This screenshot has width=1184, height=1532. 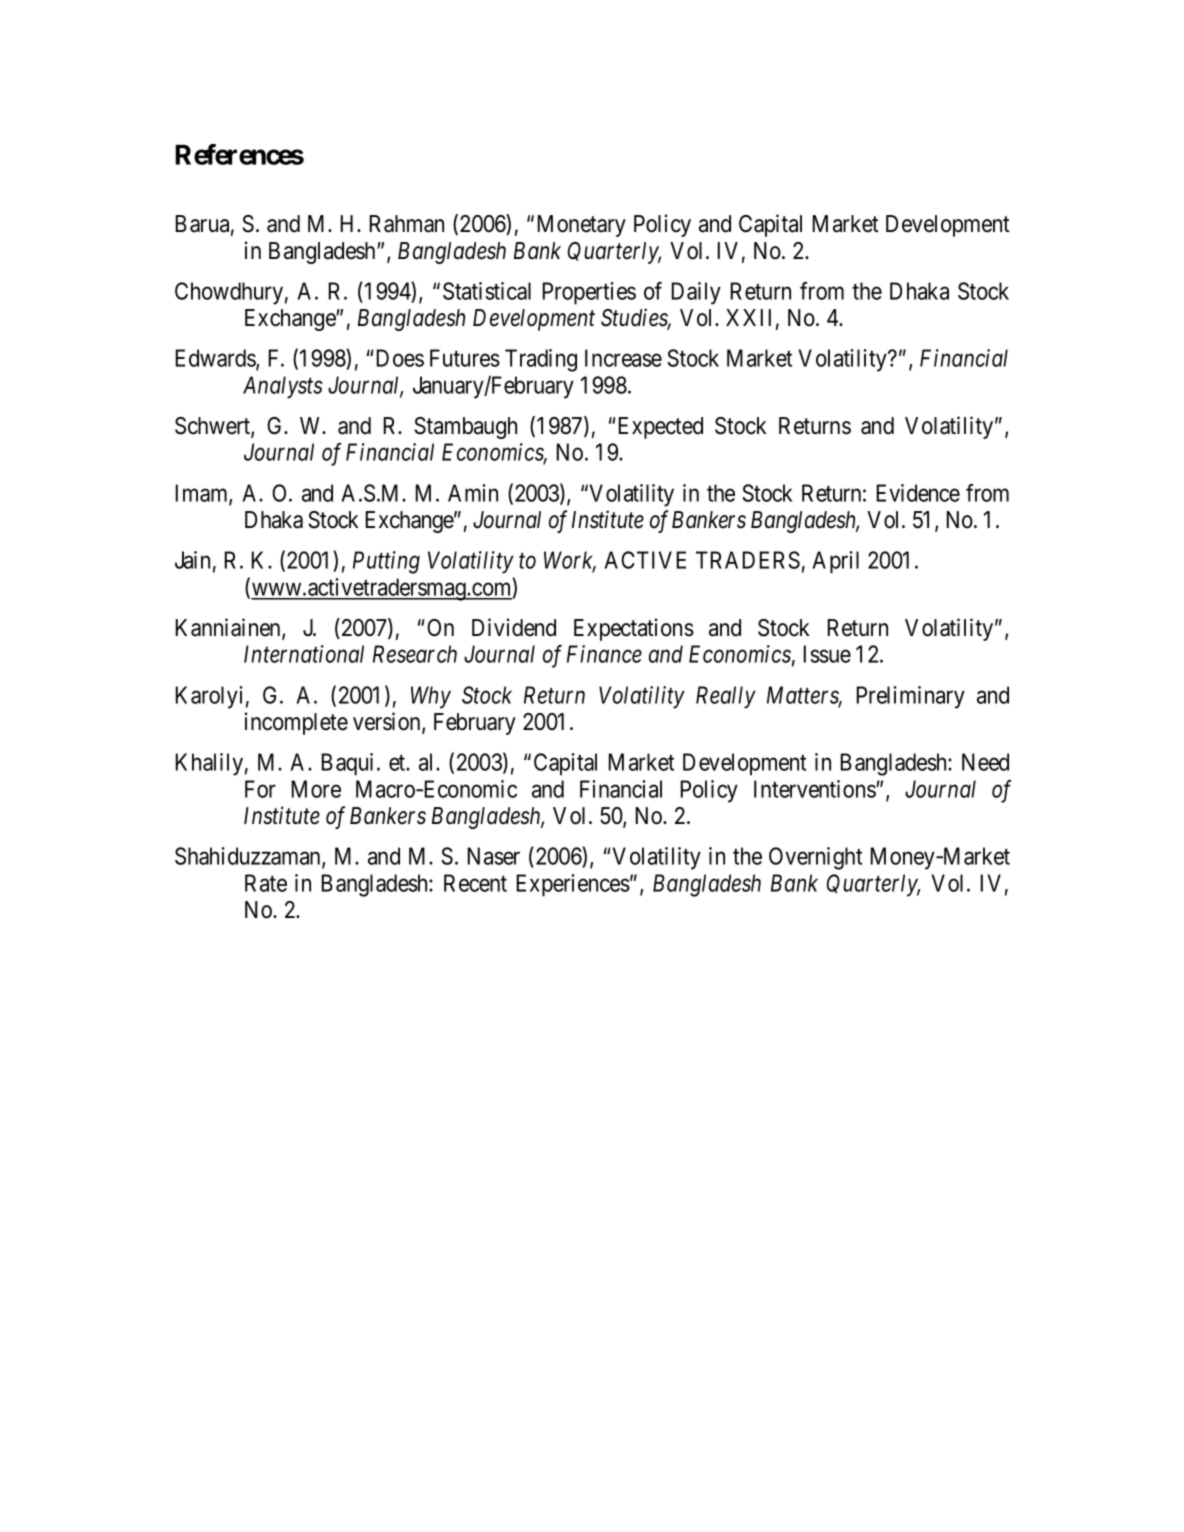 I want to click on Overnight, so click(x=815, y=858).
